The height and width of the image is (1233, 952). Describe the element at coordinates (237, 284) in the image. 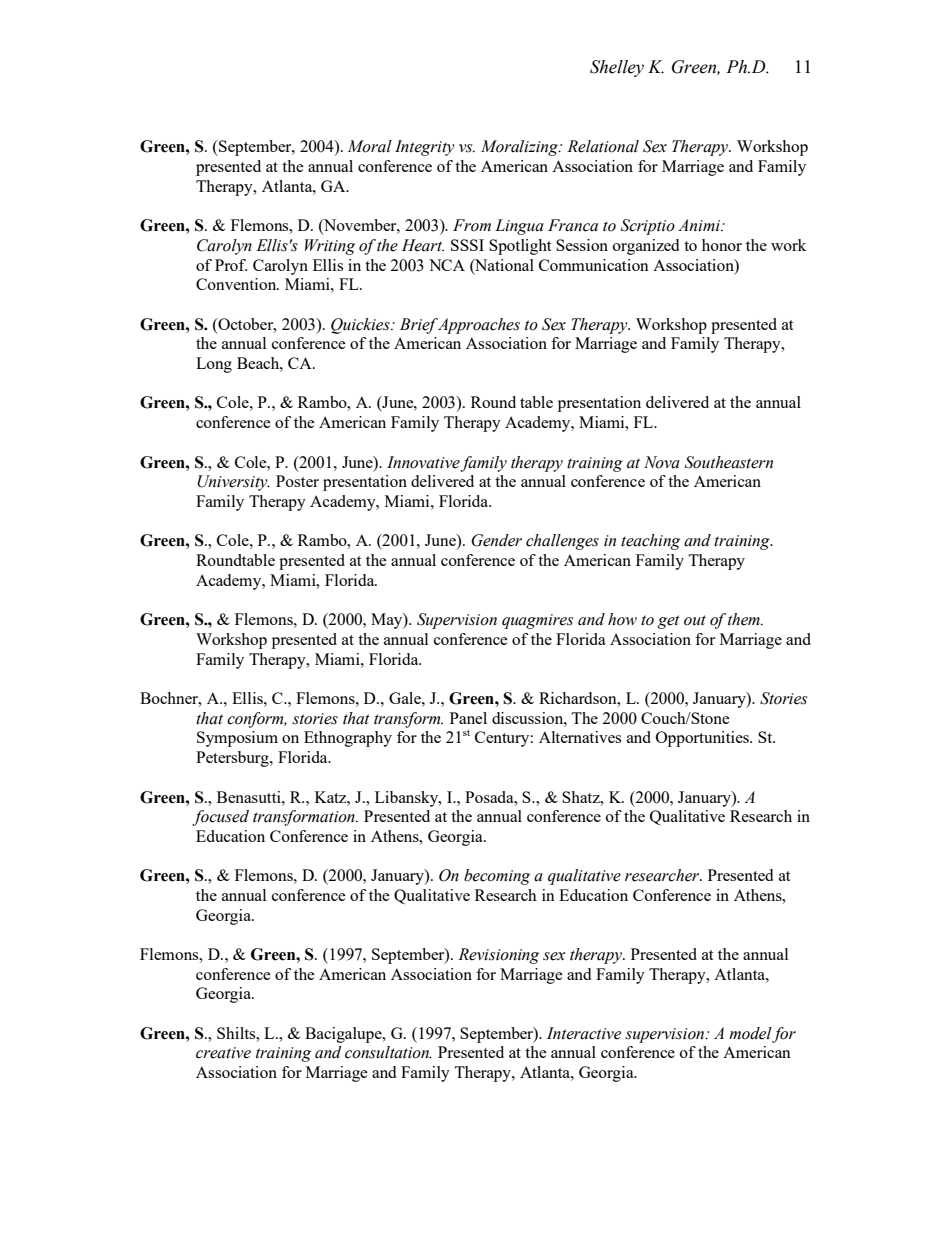

I see `Convention` at that location.
